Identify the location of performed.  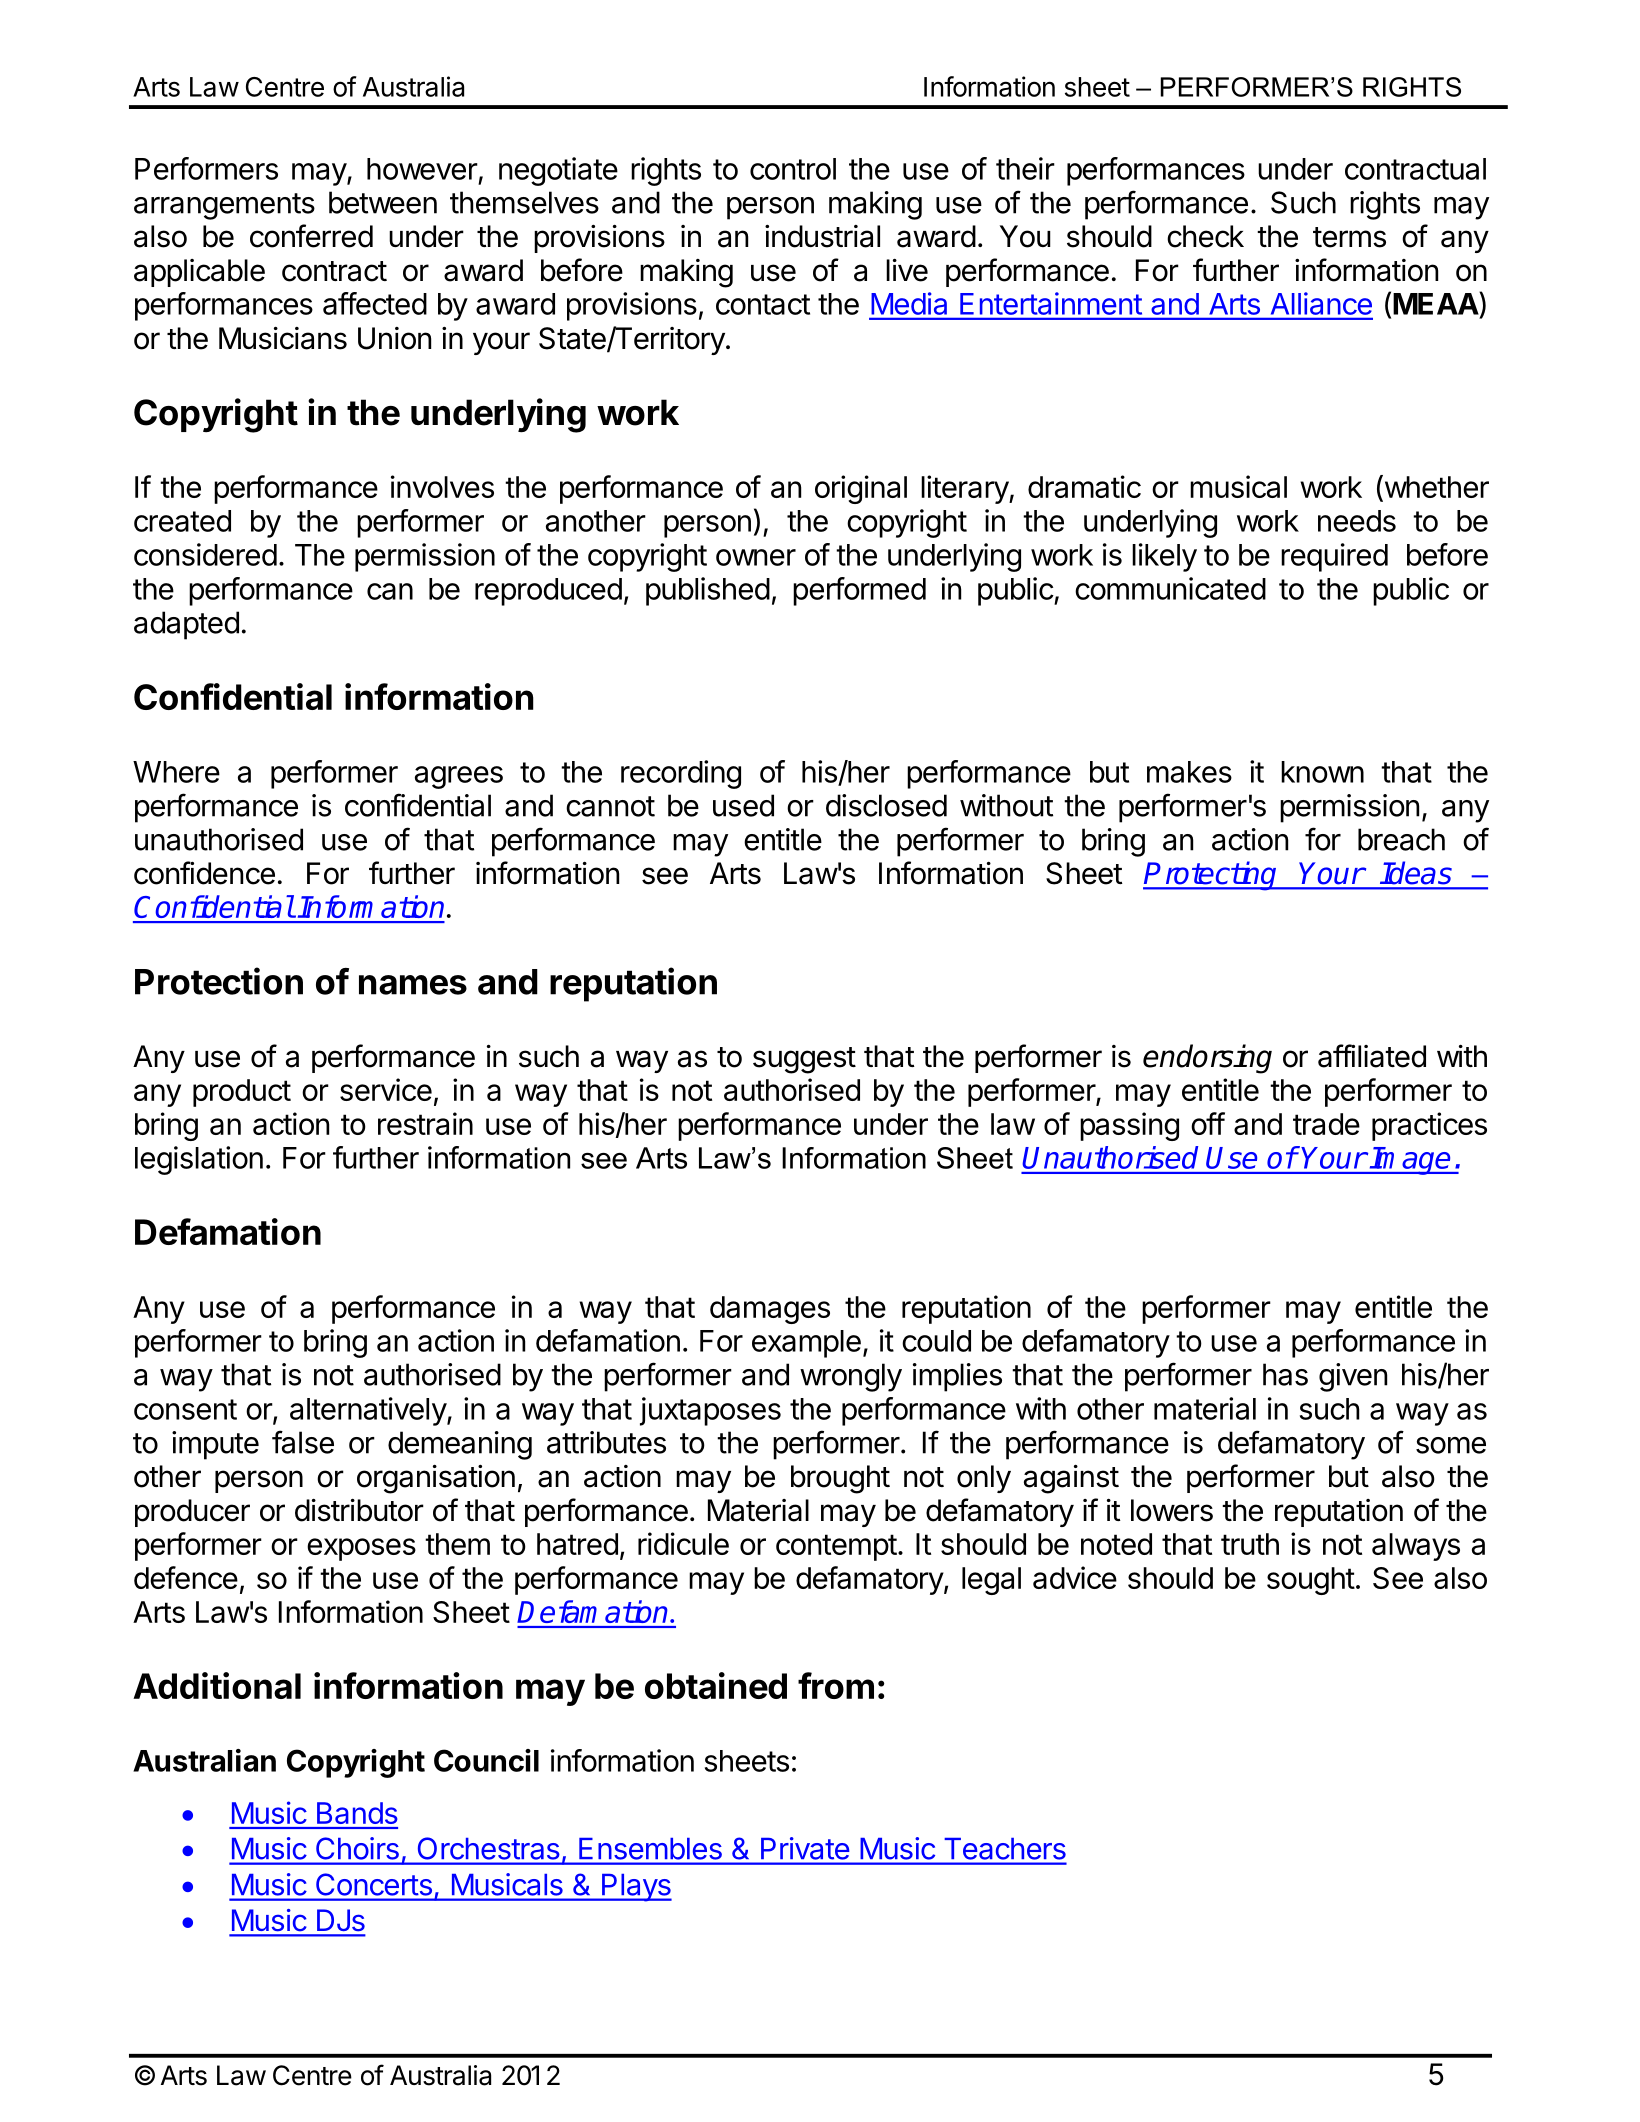
(859, 591).
